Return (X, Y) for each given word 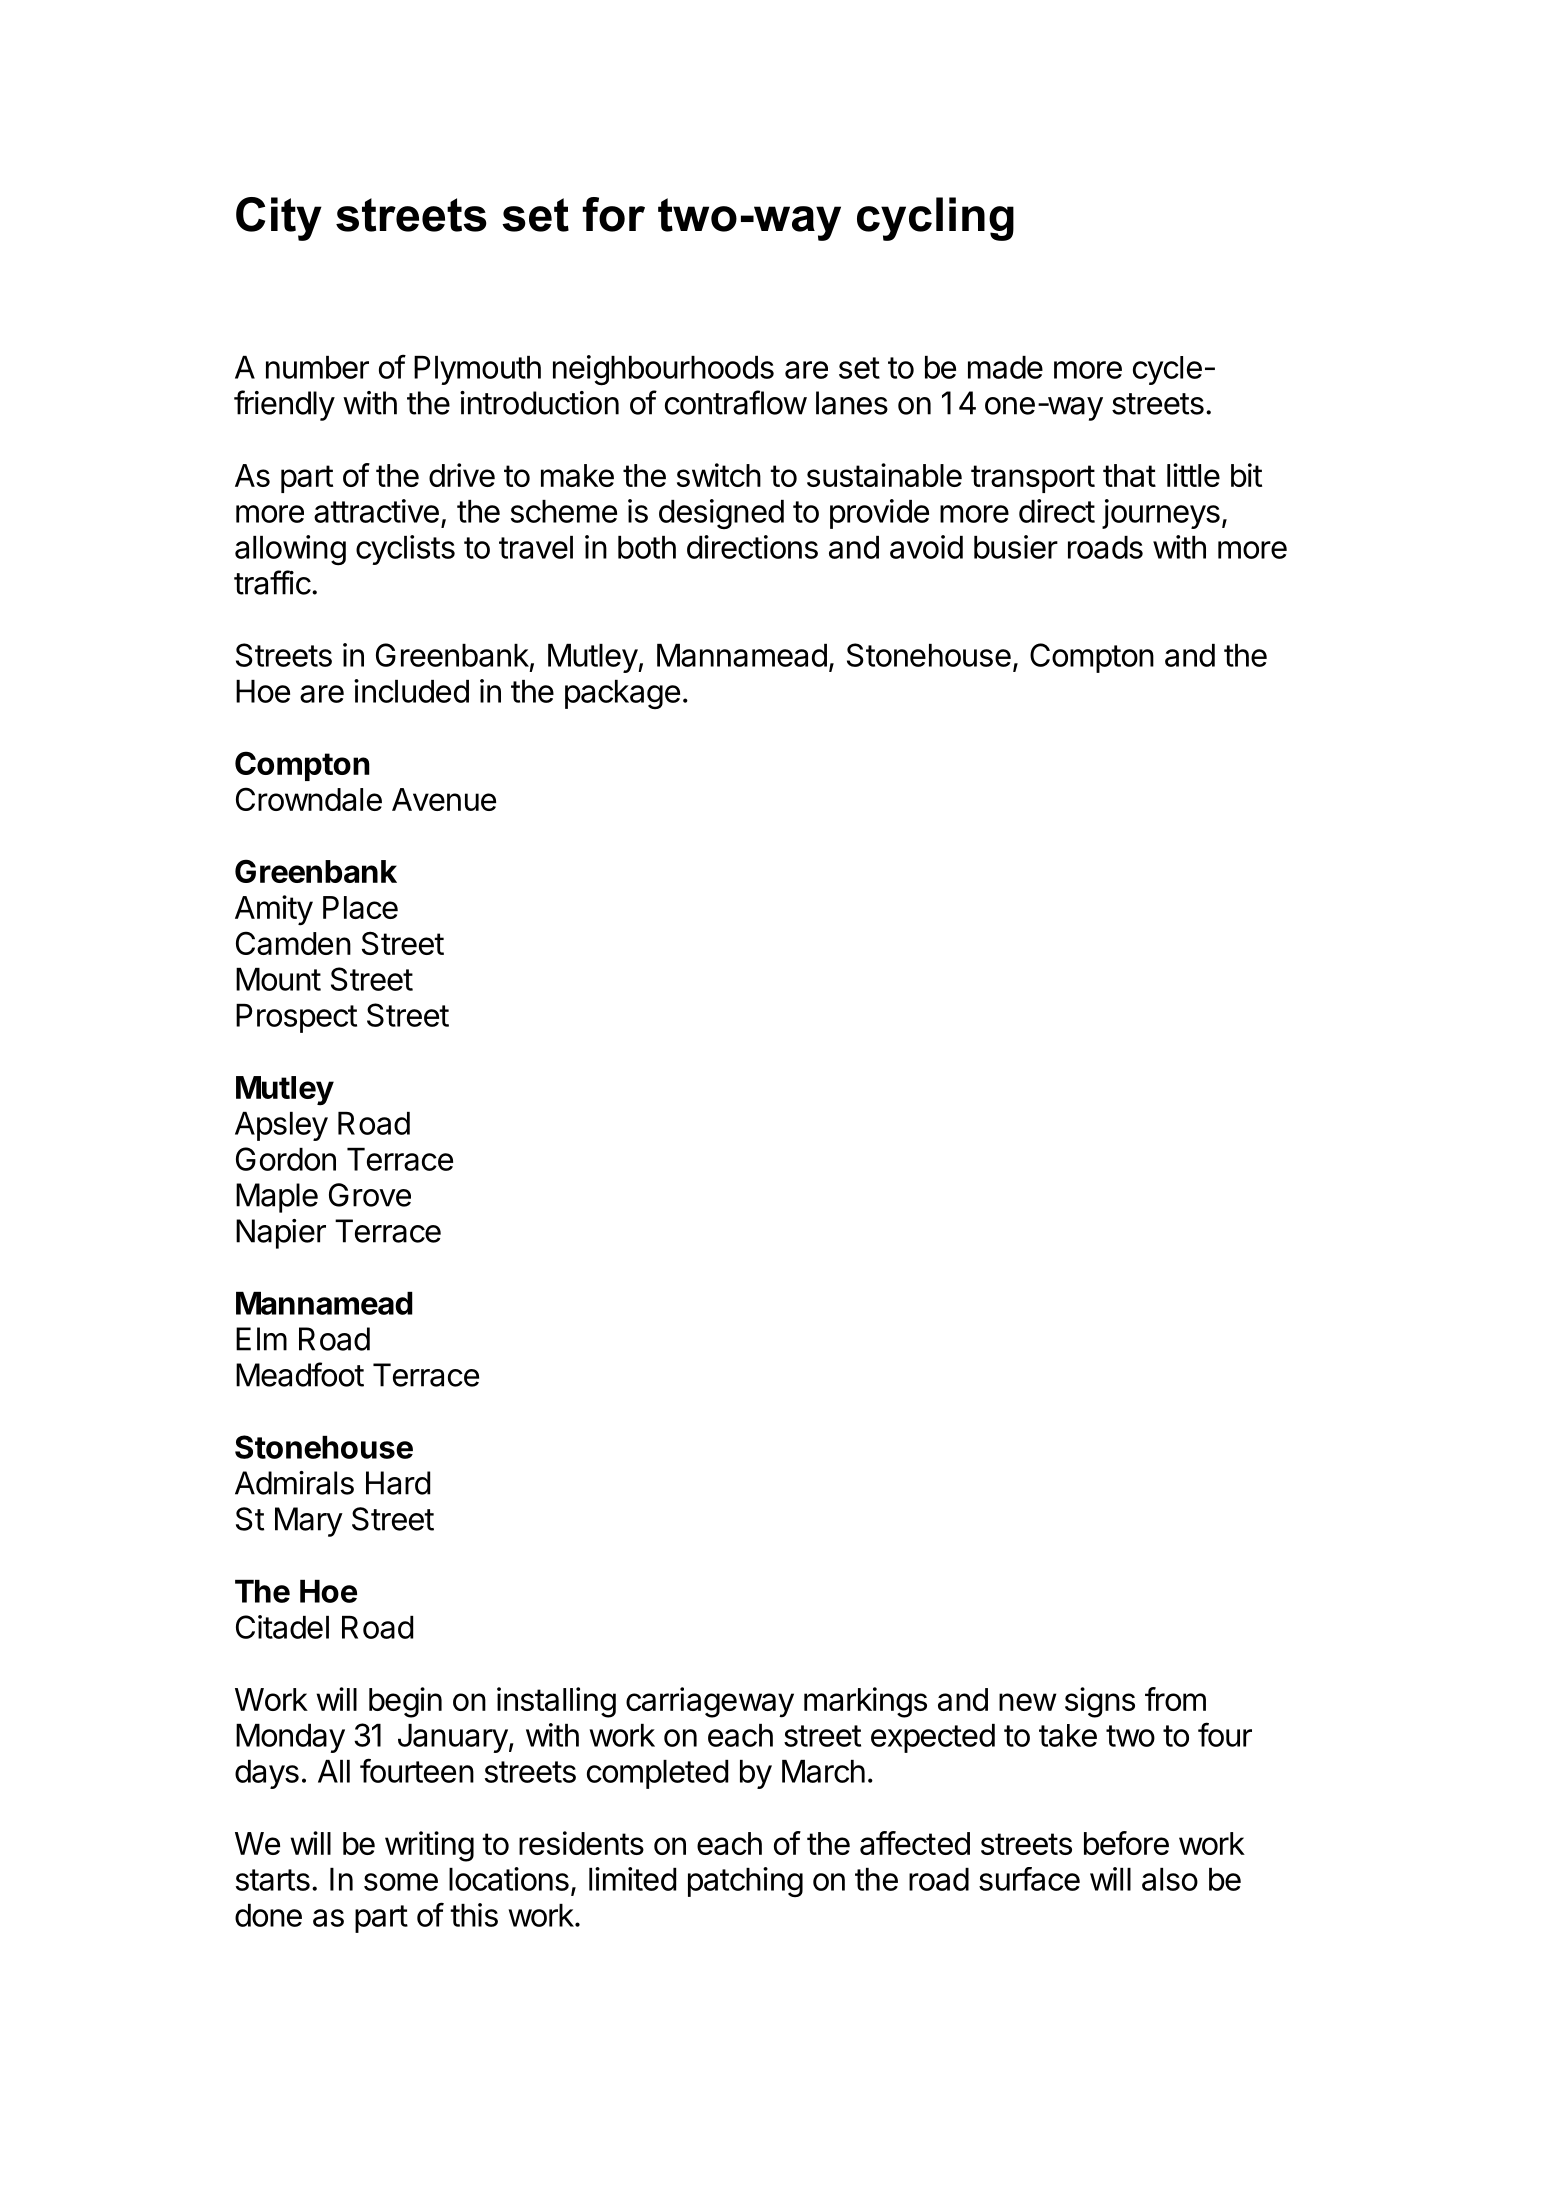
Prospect (296, 1018)
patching (745, 1882)
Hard (398, 1483)
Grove (370, 1195)
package (622, 694)
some (401, 1882)
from (1175, 1699)
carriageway (710, 1702)
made (1005, 367)
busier (1016, 547)
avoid (926, 547)
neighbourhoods (663, 370)
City (279, 219)
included (411, 691)
